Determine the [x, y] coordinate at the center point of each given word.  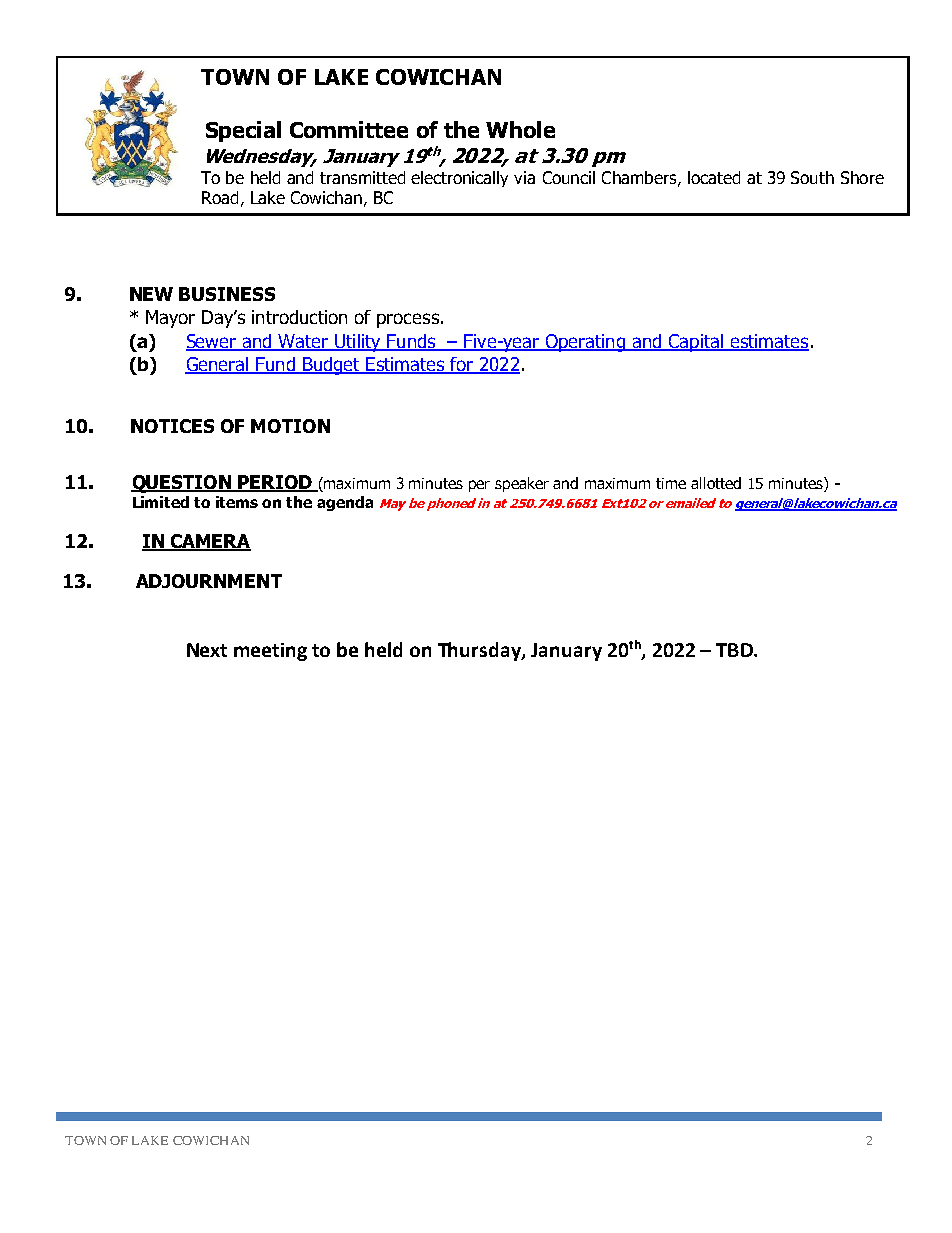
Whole [520, 129]
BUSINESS [227, 294]
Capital [695, 343]
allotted [716, 483]
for [462, 365]
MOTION [290, 426]
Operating [585, 343]
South [812, 177]
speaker [522, 484]
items [237, 502]
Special [243, 131]
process [408, 320]
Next [207, 650]
